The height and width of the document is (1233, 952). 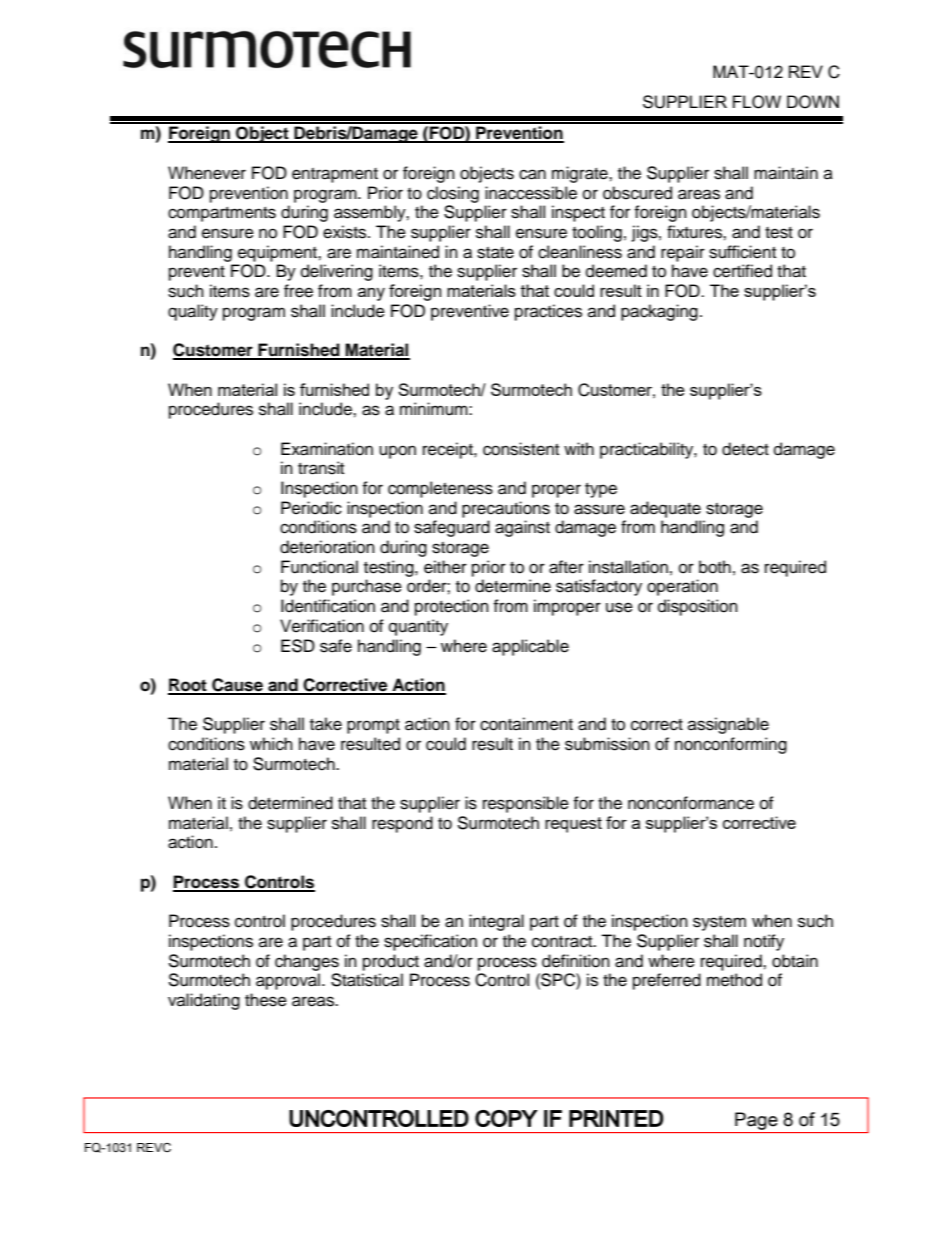 I want to click on these, so click(x=266, y=1000).
